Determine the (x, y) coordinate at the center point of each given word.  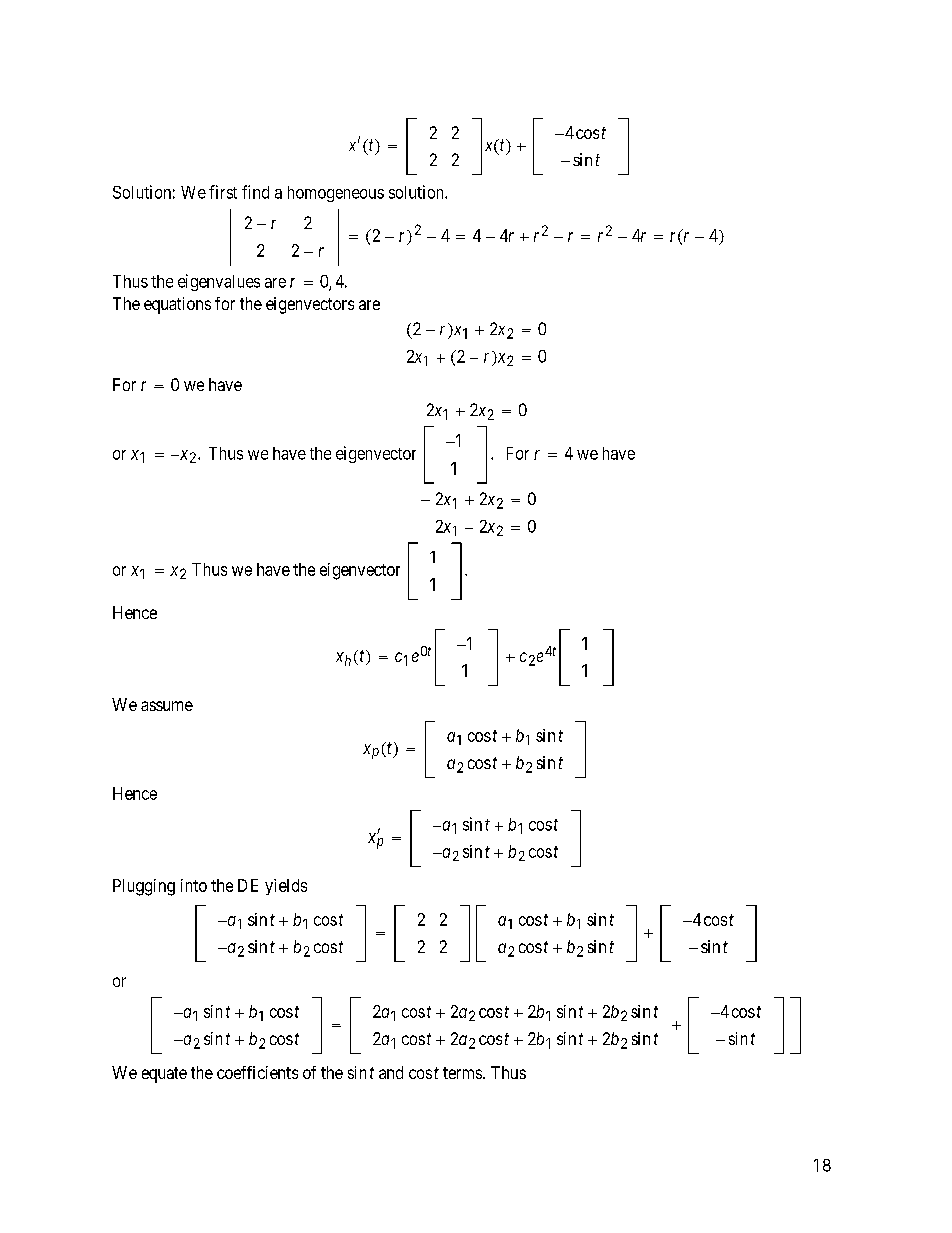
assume (167, 706)
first (223, 192)
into (194, 885)
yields (286, 887)
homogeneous (336, 194)
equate (164, 1075)
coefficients (257, 1072)
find (255, 192)
